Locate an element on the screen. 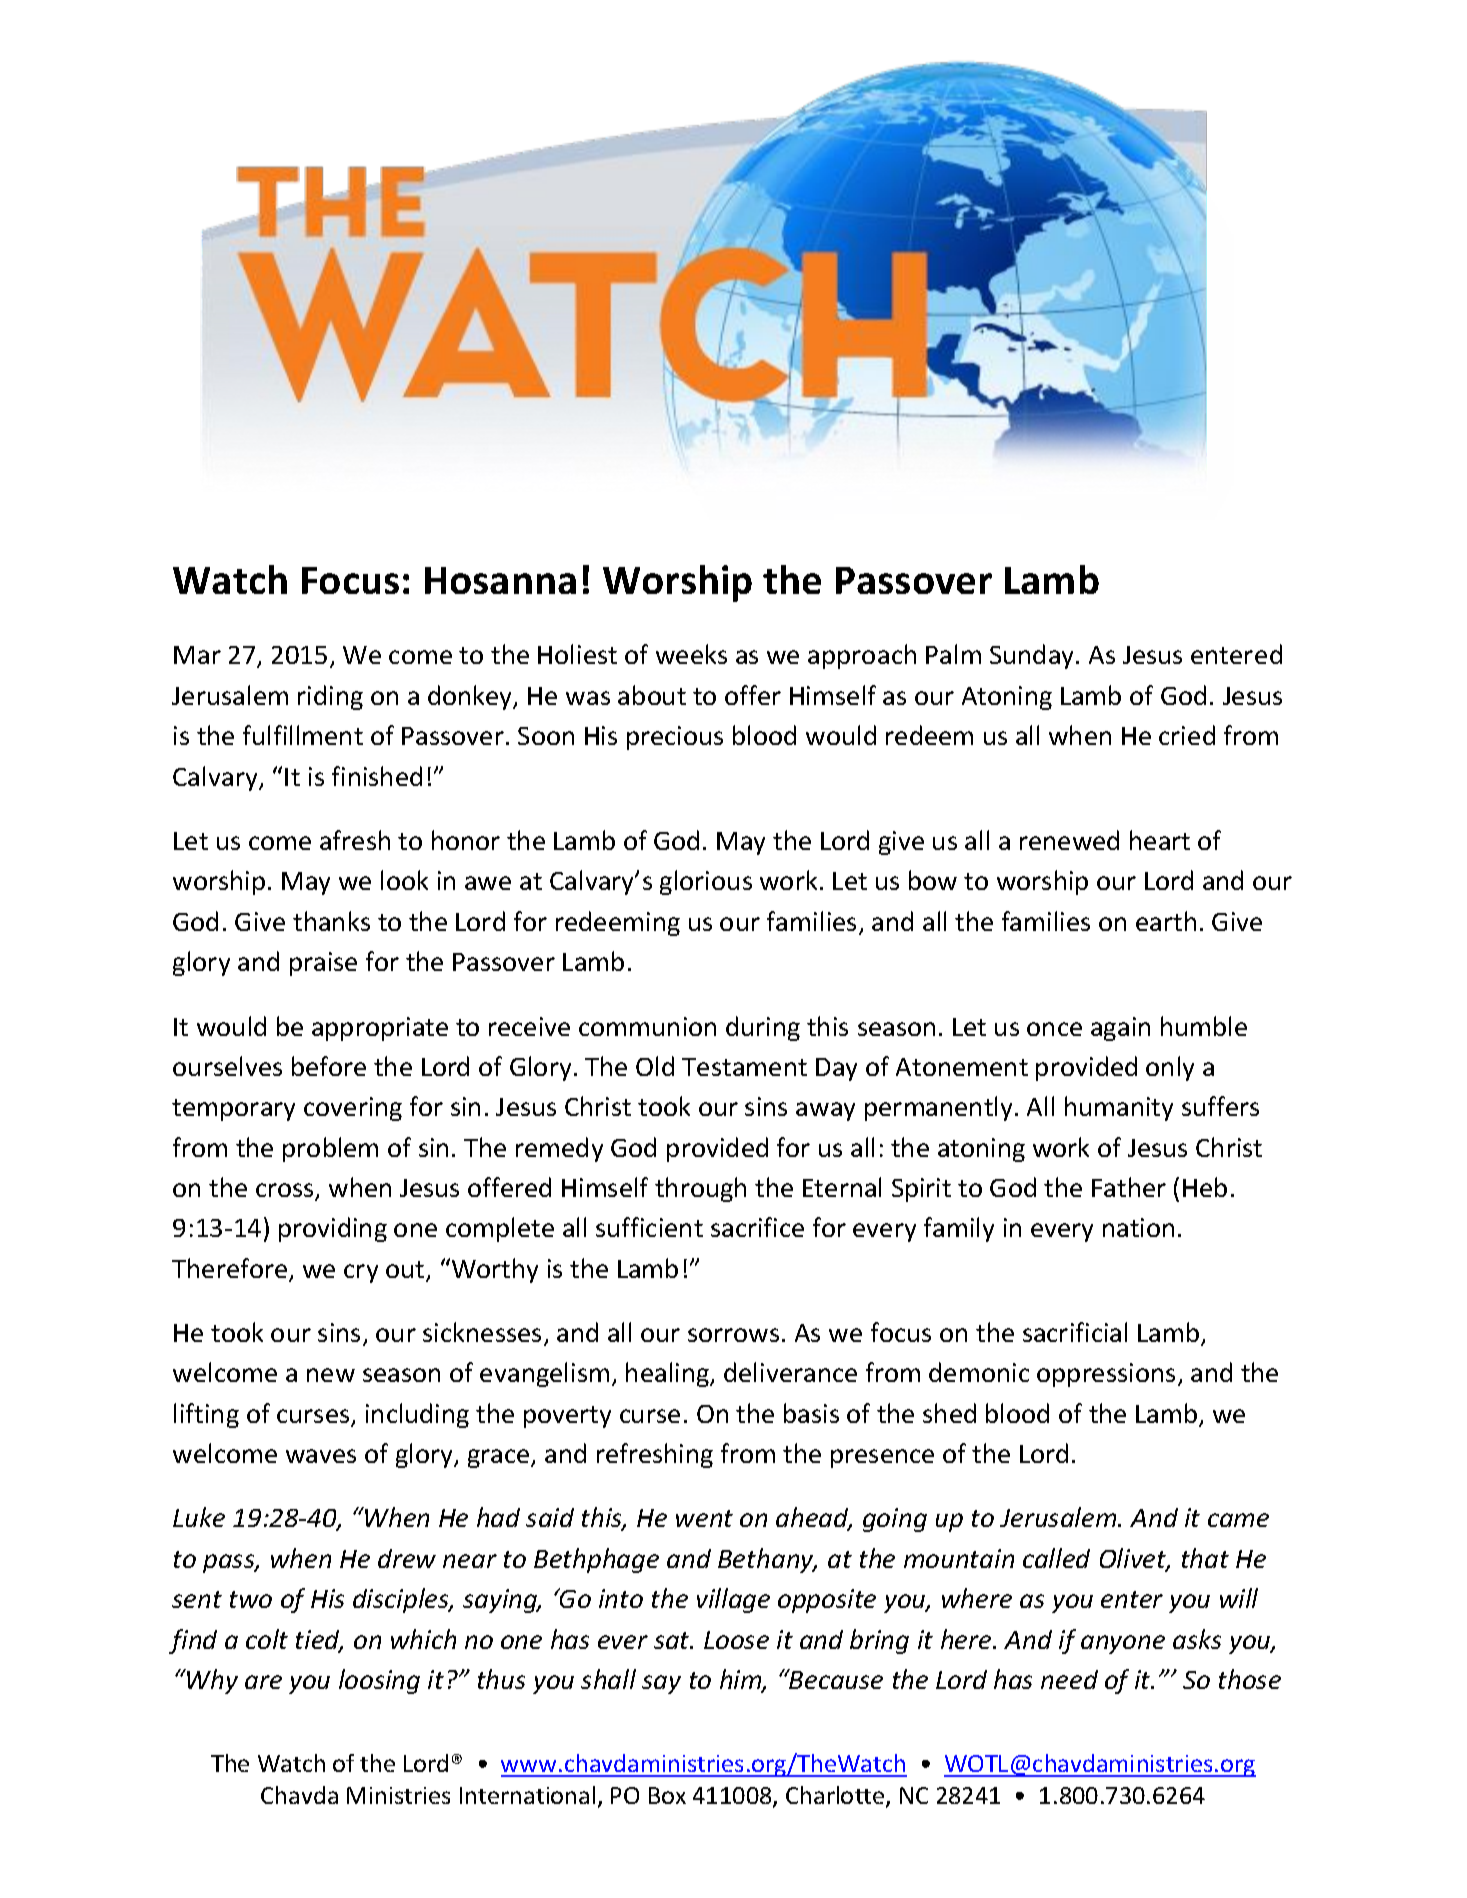 The width and height of the screenshot is (1467, 1898). came is located at coordinates (1238, 1520).
